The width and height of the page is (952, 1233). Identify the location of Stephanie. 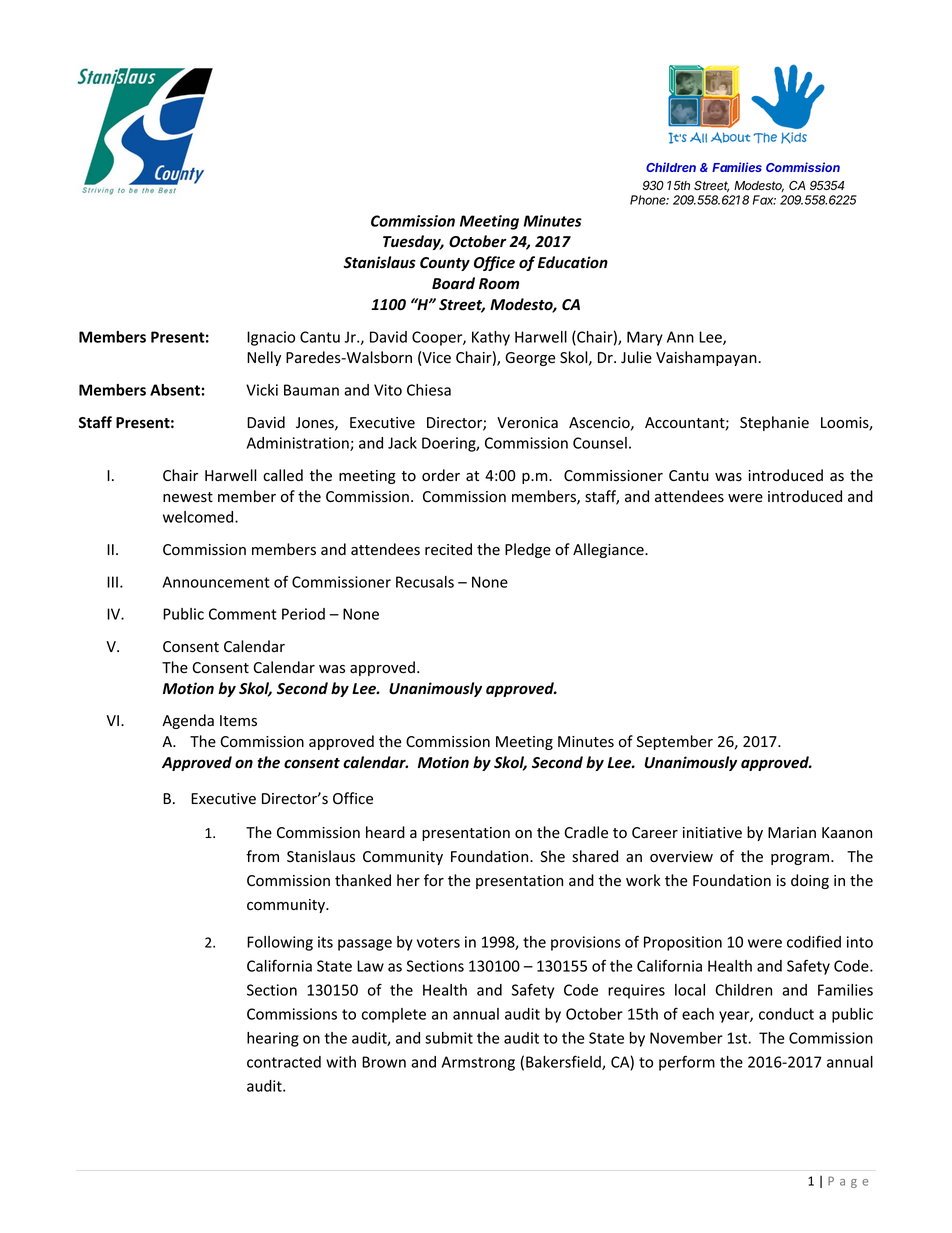
(774, 423).
